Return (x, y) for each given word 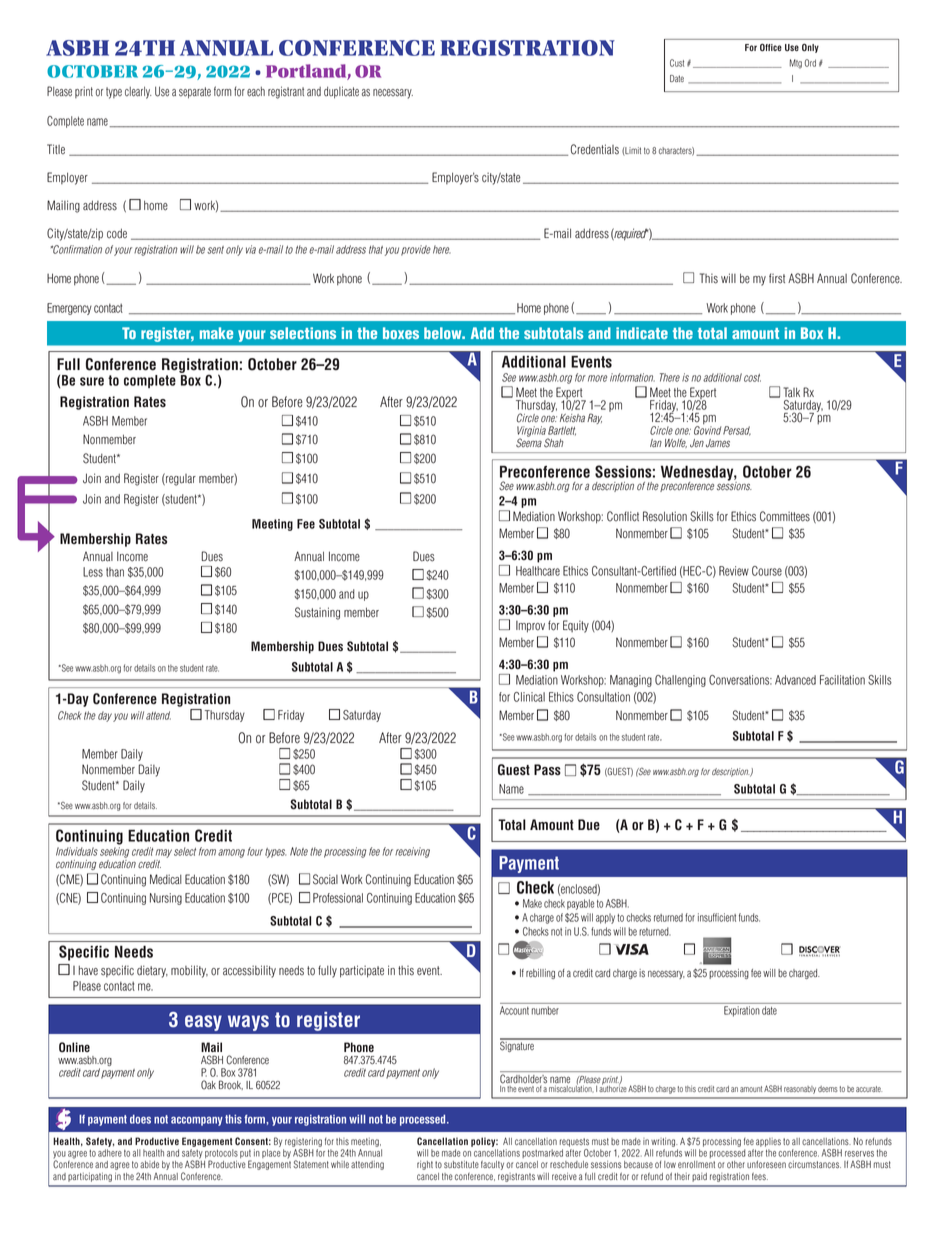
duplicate (341, 92)
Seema (529, 442)
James (718, 443)
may (164, 853)
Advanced (795, 680)
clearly (138, 93)
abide (149, 1164)
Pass (547, 770)
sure (92, 381)
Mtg (796, 64)
